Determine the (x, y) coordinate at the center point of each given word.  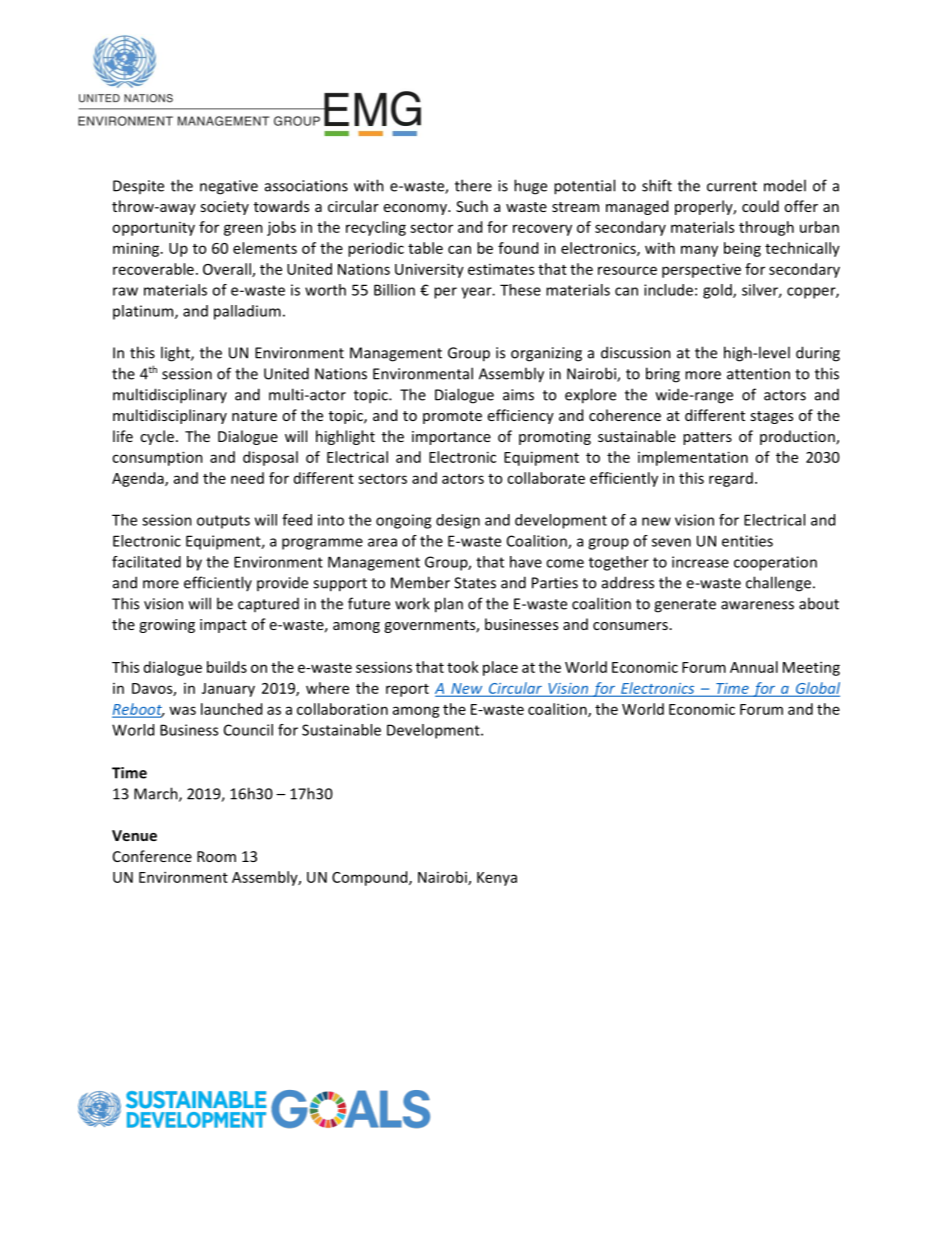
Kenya (497, 879)
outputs (223, 522)
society (224, 208)
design (458, 521)
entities (747, 541)
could (760, 206)
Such (472, 206)
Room (216, 856)
